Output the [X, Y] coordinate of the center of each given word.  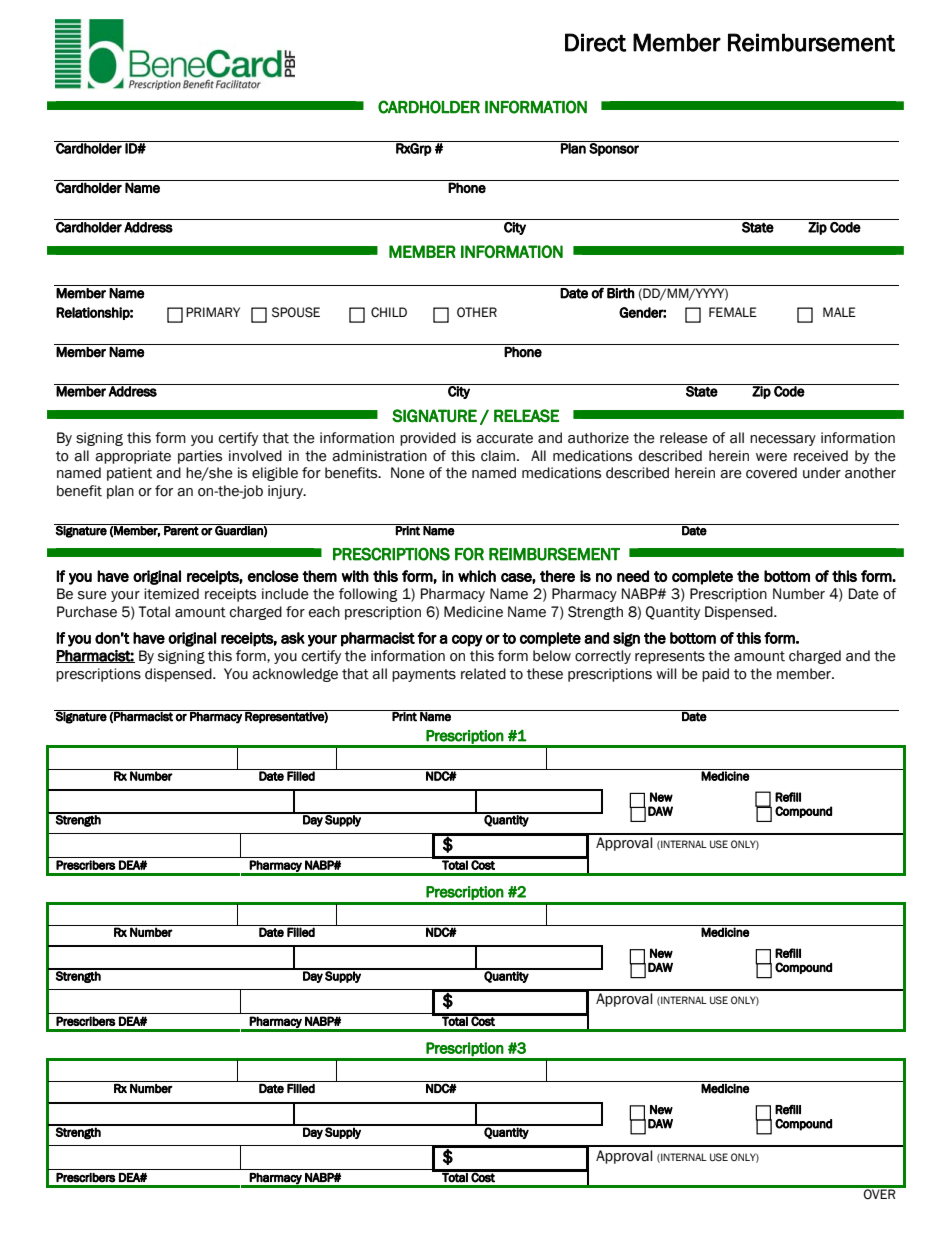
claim [499, 456]
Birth [621, 293]
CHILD [389, 312]
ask [293, 638]
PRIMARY [213, 312]
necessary [783, 440]
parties [200, 457]
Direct [595, 42]
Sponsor [614, 148]
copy [467, 641]
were [771, 457]
